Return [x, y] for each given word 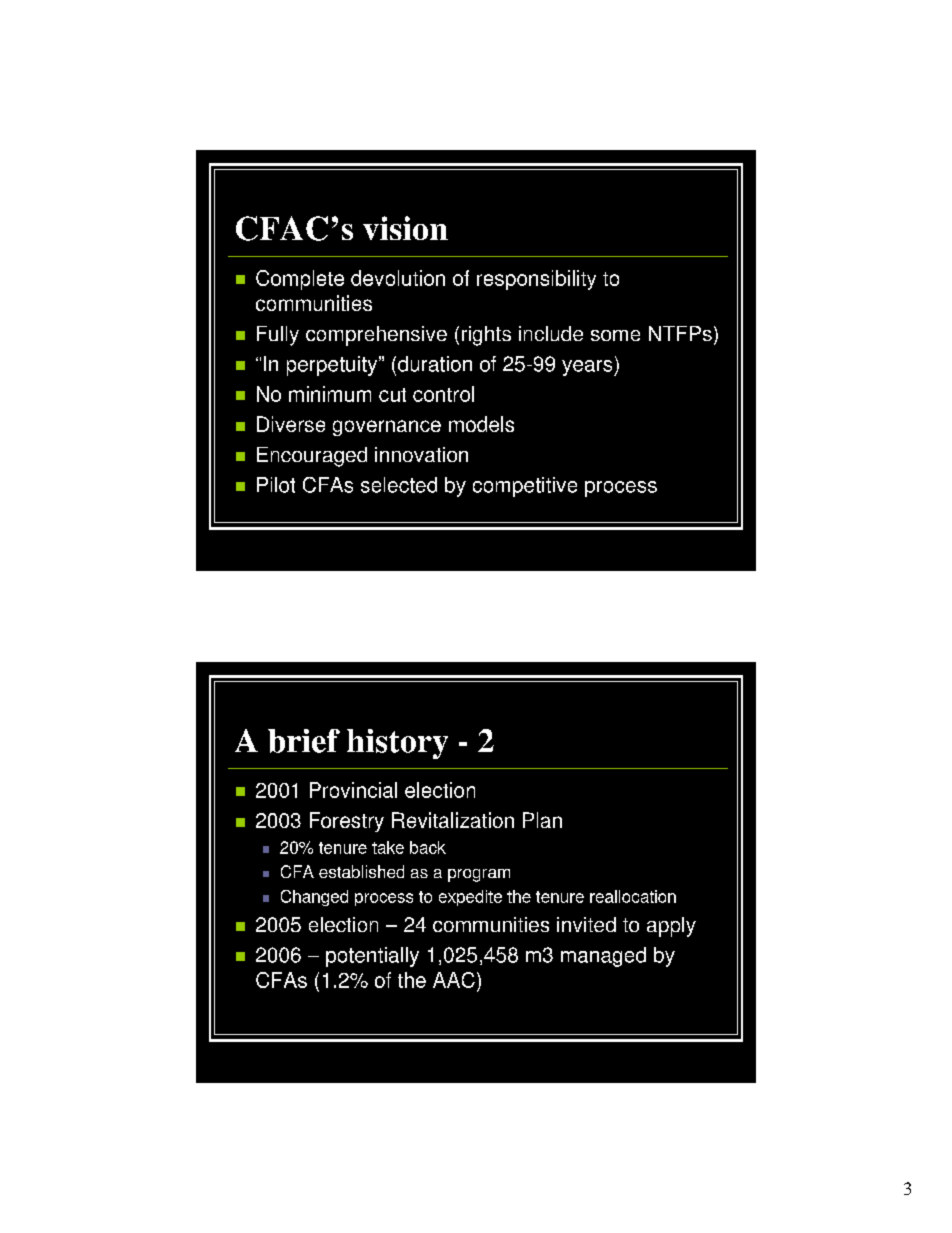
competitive [525, 487]
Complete [300, 280]
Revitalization [453, 820]
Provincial [353, 790]
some [615, 335]
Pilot [276, 485]
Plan [542, 820]
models [481, 424]
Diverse [291, 424]
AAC [454, 980]
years [588, 368]
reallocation [633, 896]
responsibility [536, 280]
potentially [372, 957]
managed [603, 957]
